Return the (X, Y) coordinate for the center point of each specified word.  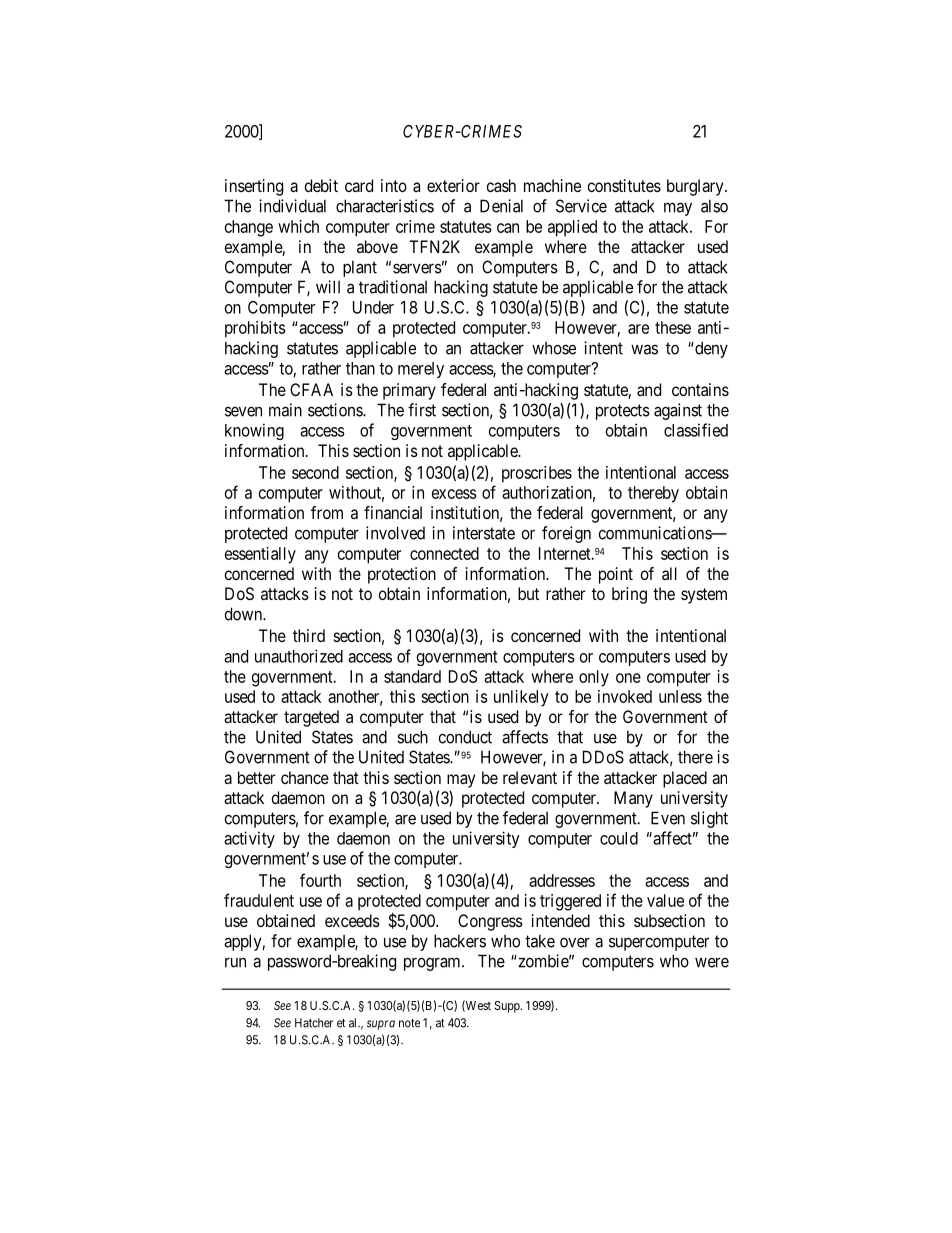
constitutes (624, 185)
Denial (501, 206)
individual (292, 206)
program (433, 964)
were (712, 962)
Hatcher (314, 1023)
